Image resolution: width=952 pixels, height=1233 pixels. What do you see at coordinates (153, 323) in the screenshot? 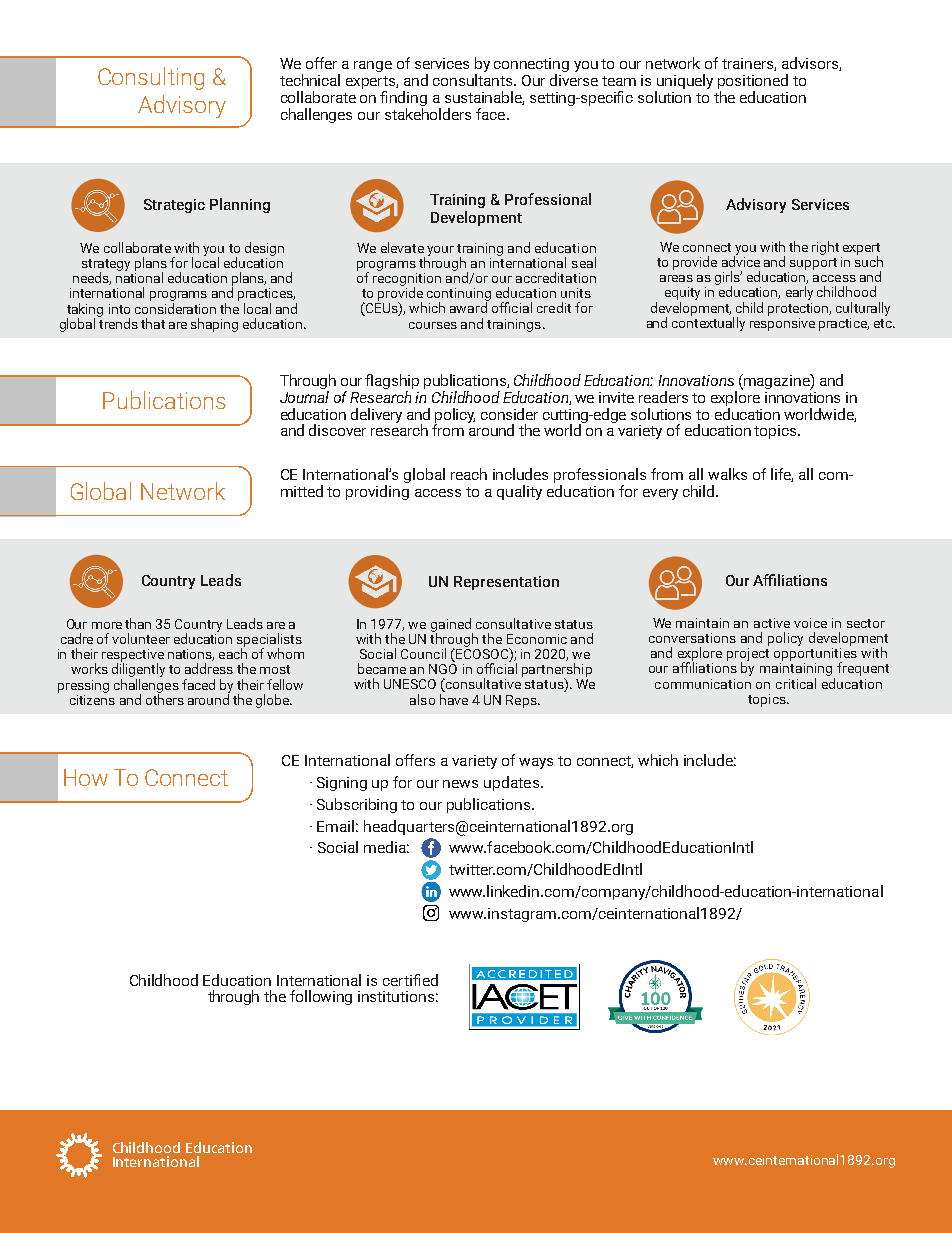
I see `that` at bounding box center [153, 323].
